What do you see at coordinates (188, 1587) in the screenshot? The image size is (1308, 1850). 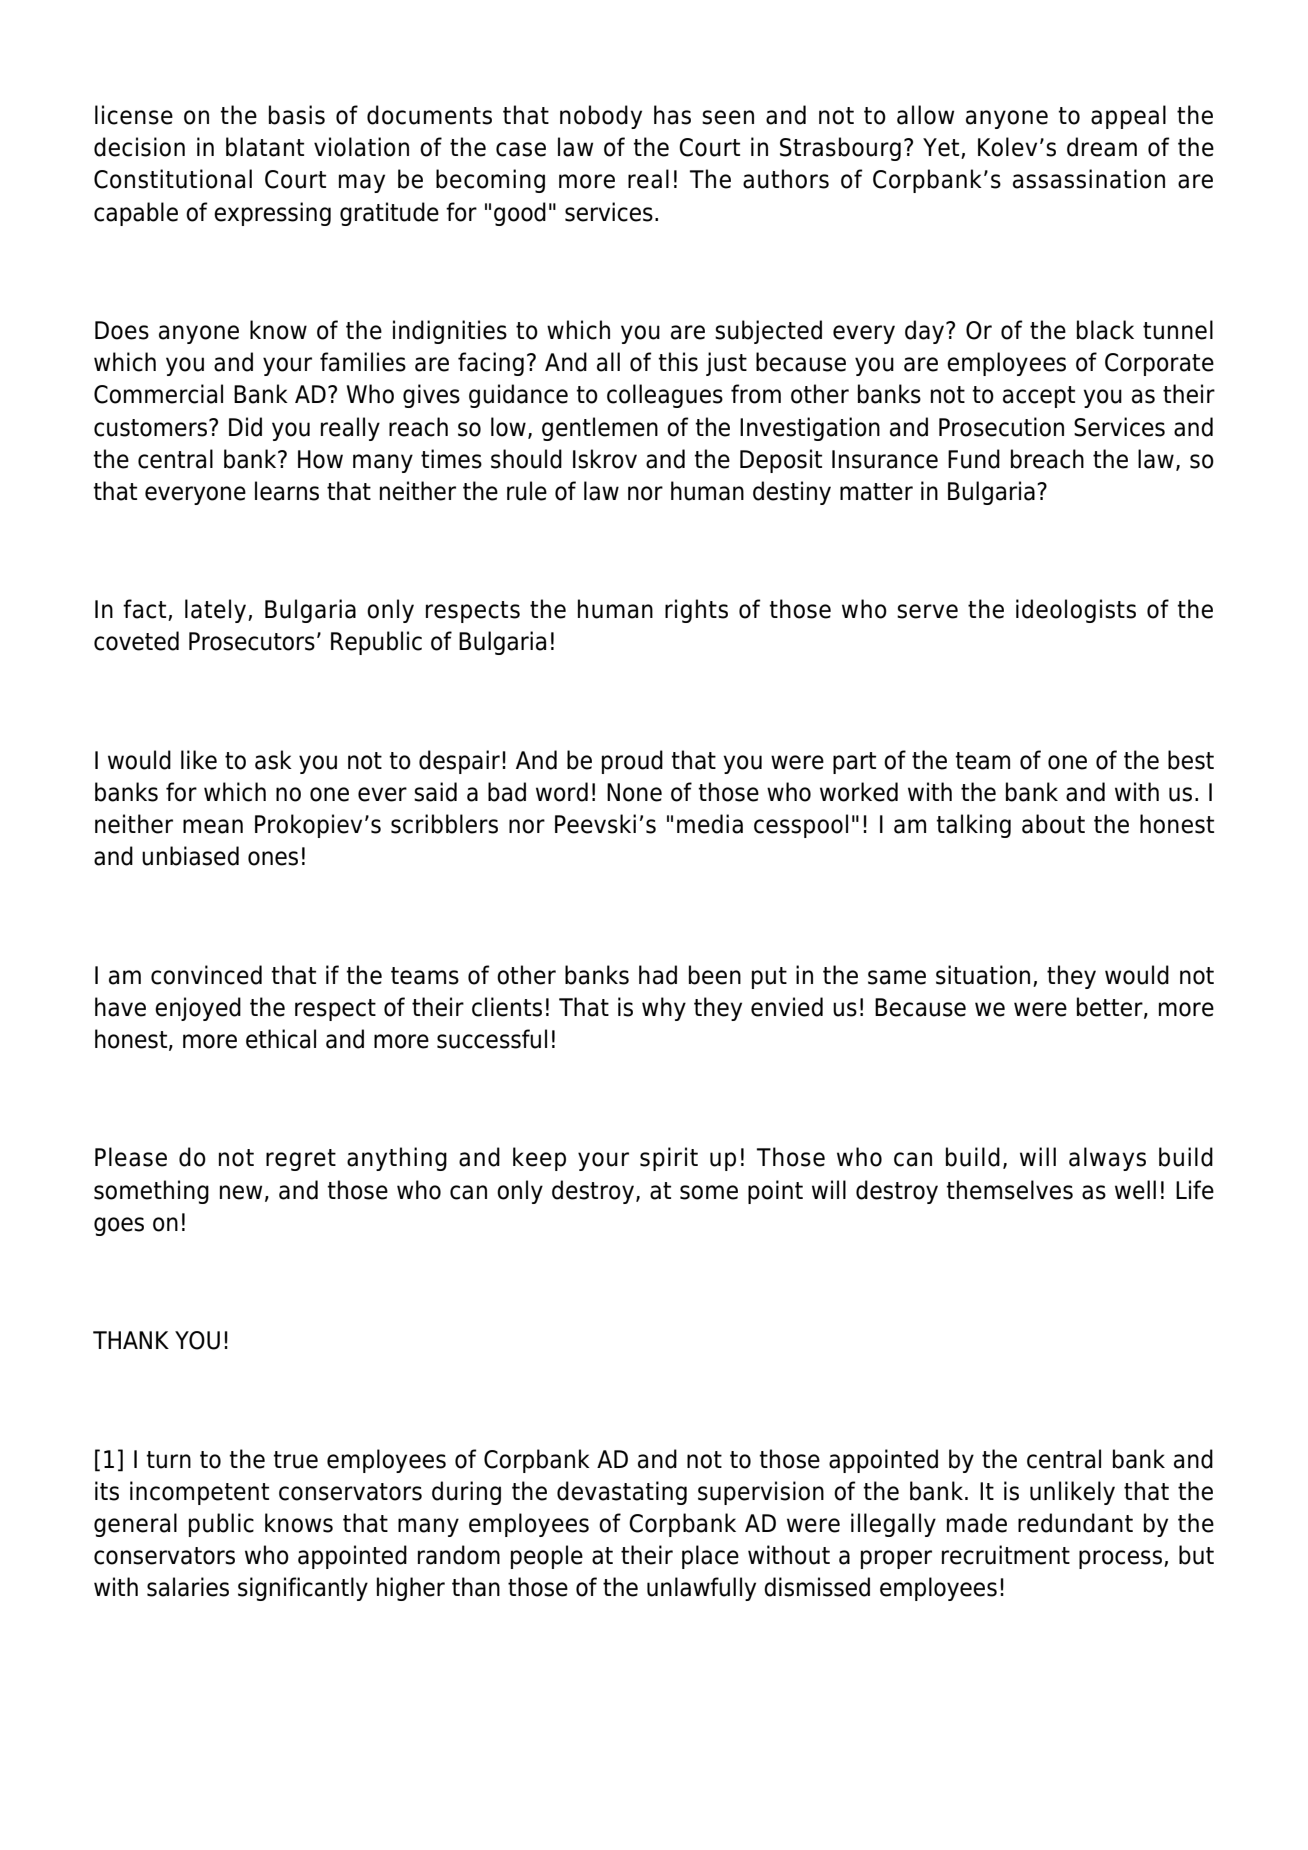 I see `salaries` at bounding box center [188, 1587].
